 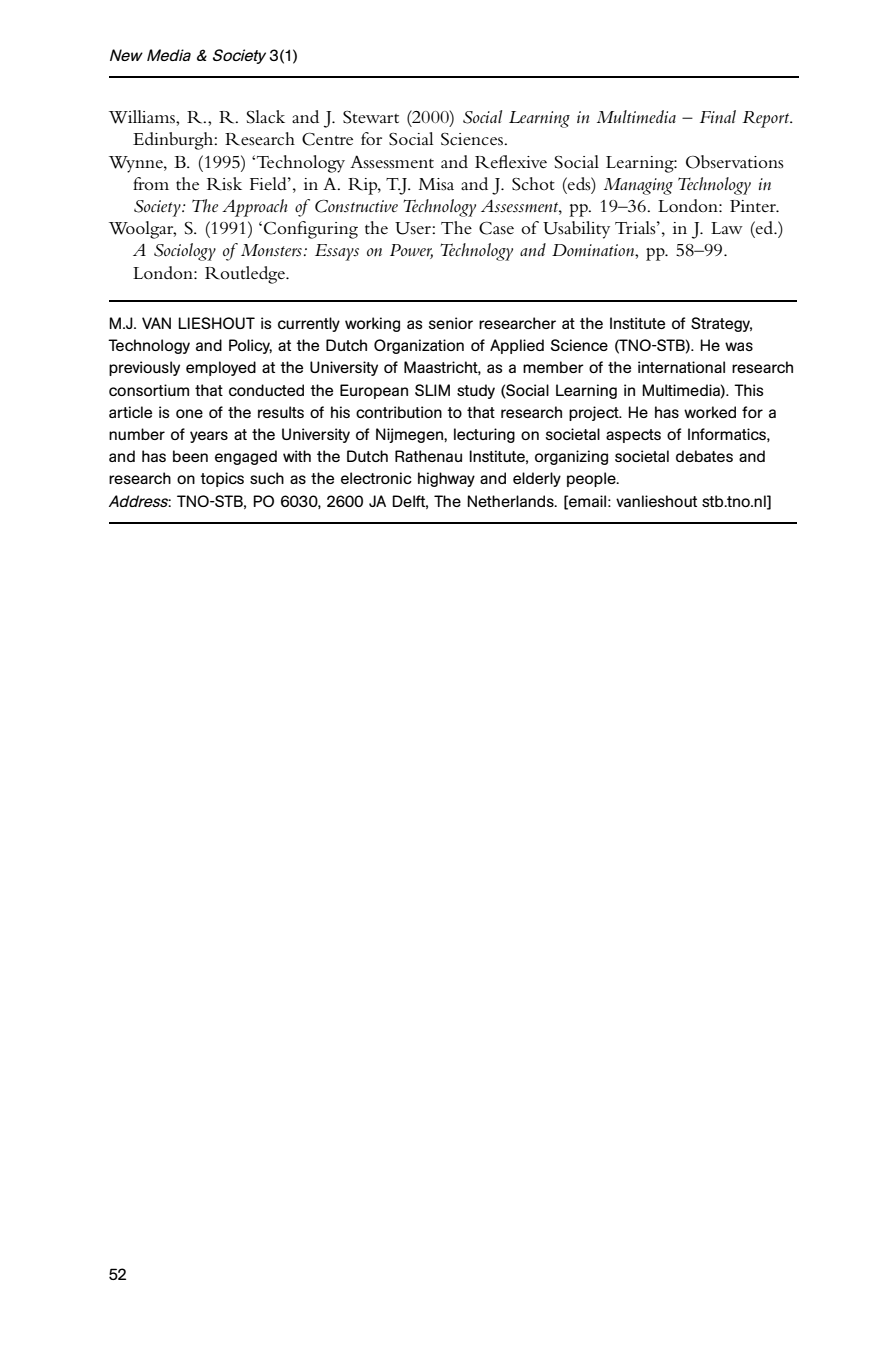 What do you see at coordinates (446, 479) in the document?
I see `highway` at bounding box center [446, 479].
